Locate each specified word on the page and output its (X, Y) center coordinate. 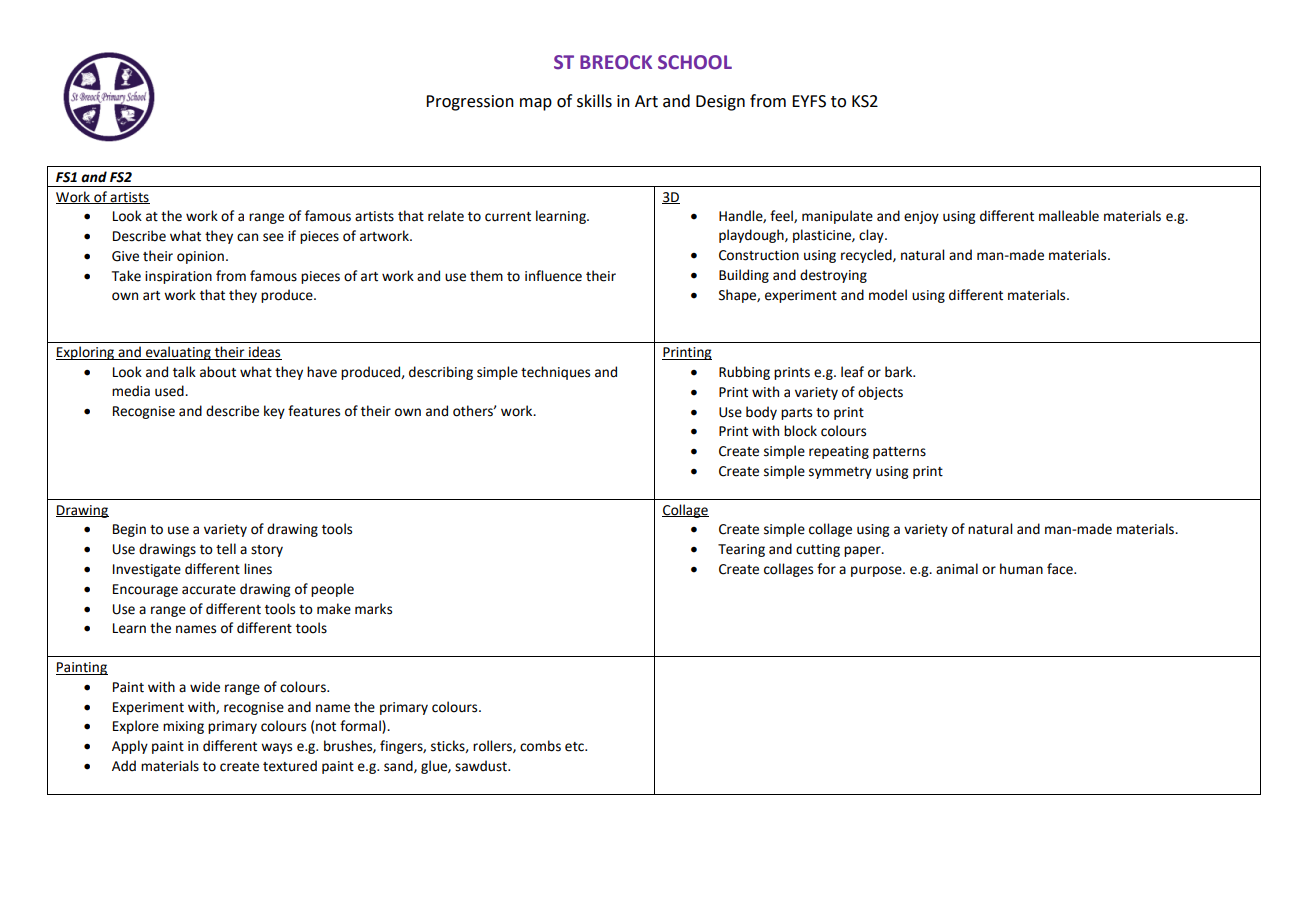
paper (863, 551)
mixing (183, 727)
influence (553, 276)
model (888, 295)
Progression (470, 103)
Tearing (741, 550)
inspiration (178, 277)
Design (720, 103)
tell (226, 549)
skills (594, 101)
